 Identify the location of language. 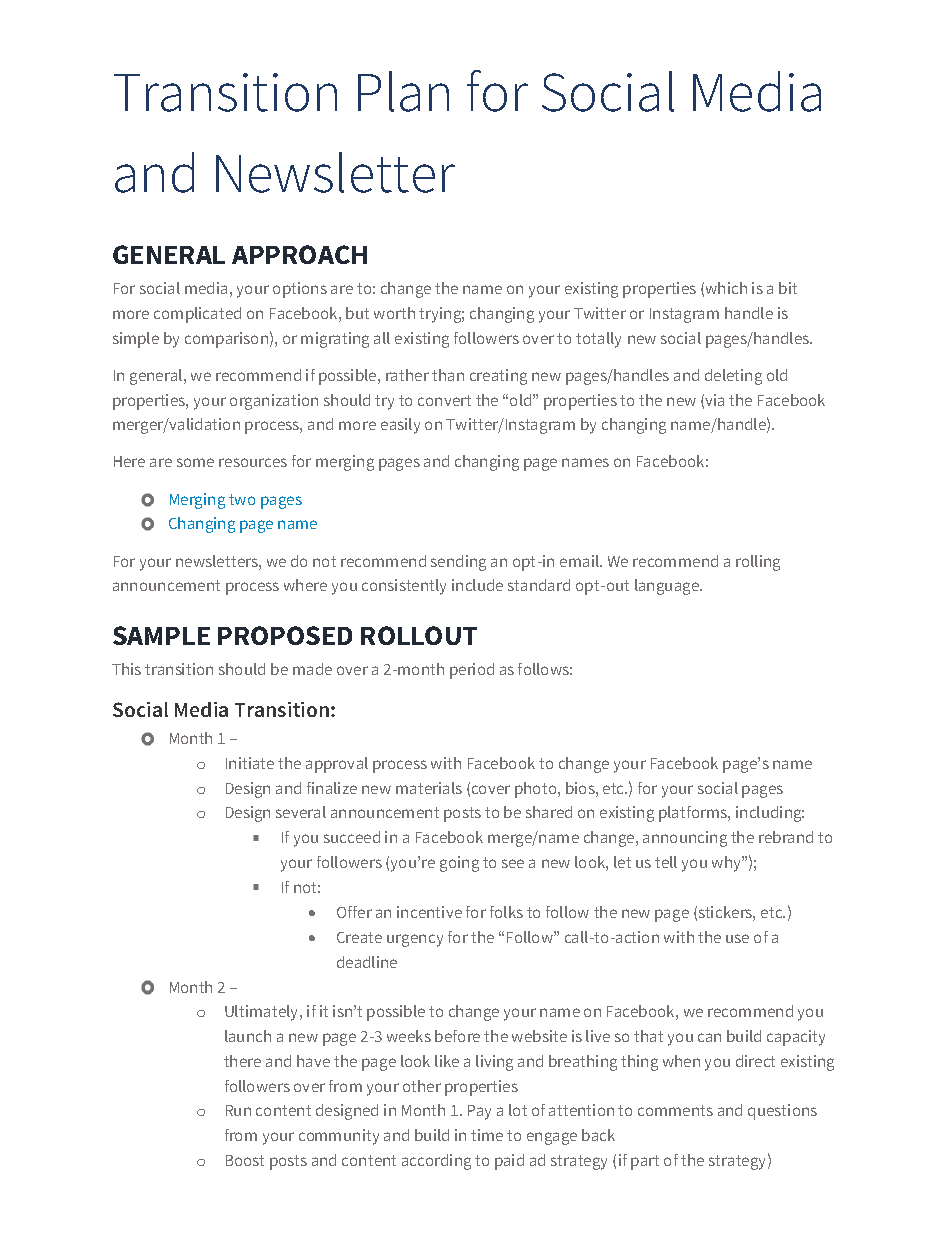
(668, 587).
